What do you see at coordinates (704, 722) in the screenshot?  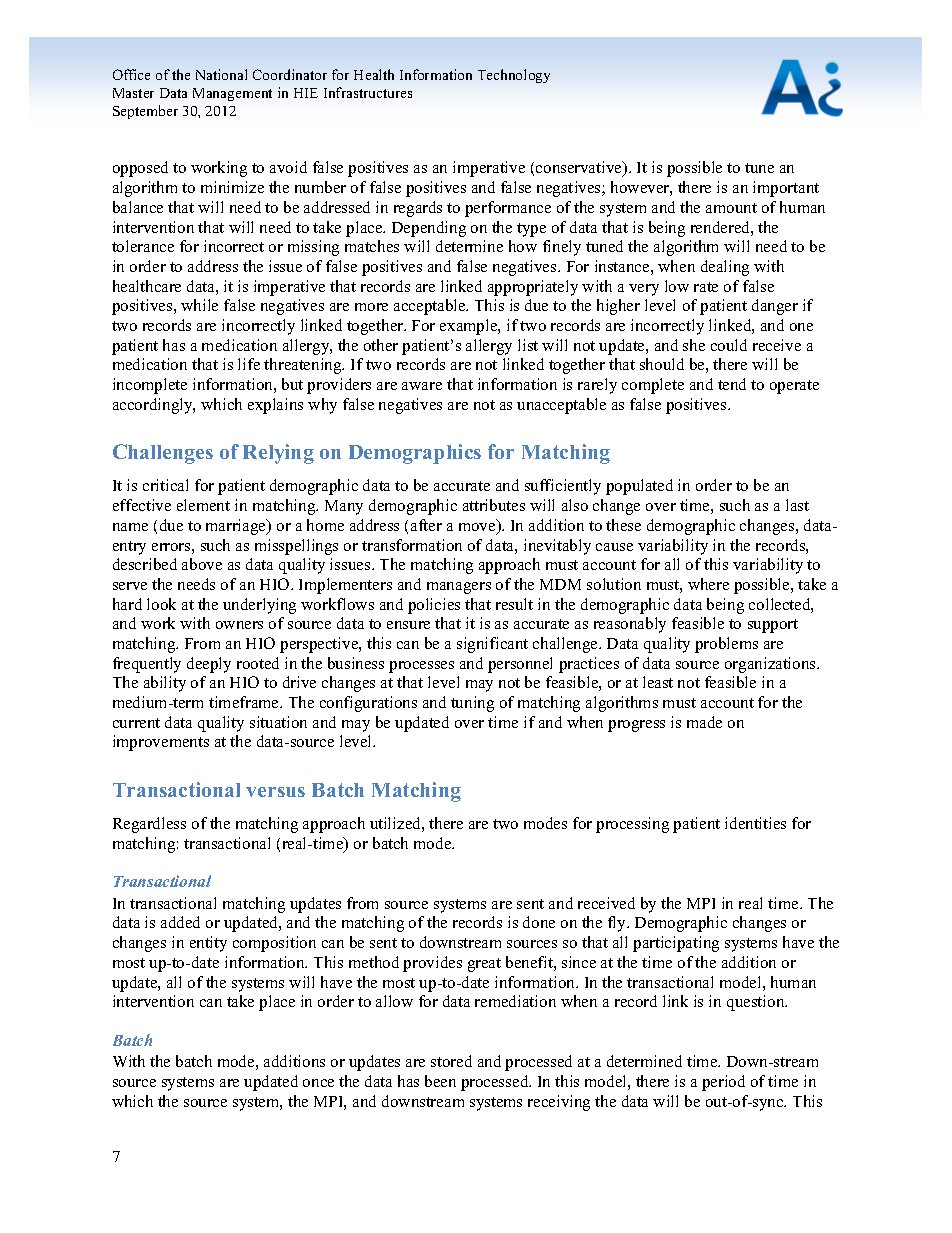 I see `made` at bounding box center [704, 722].
